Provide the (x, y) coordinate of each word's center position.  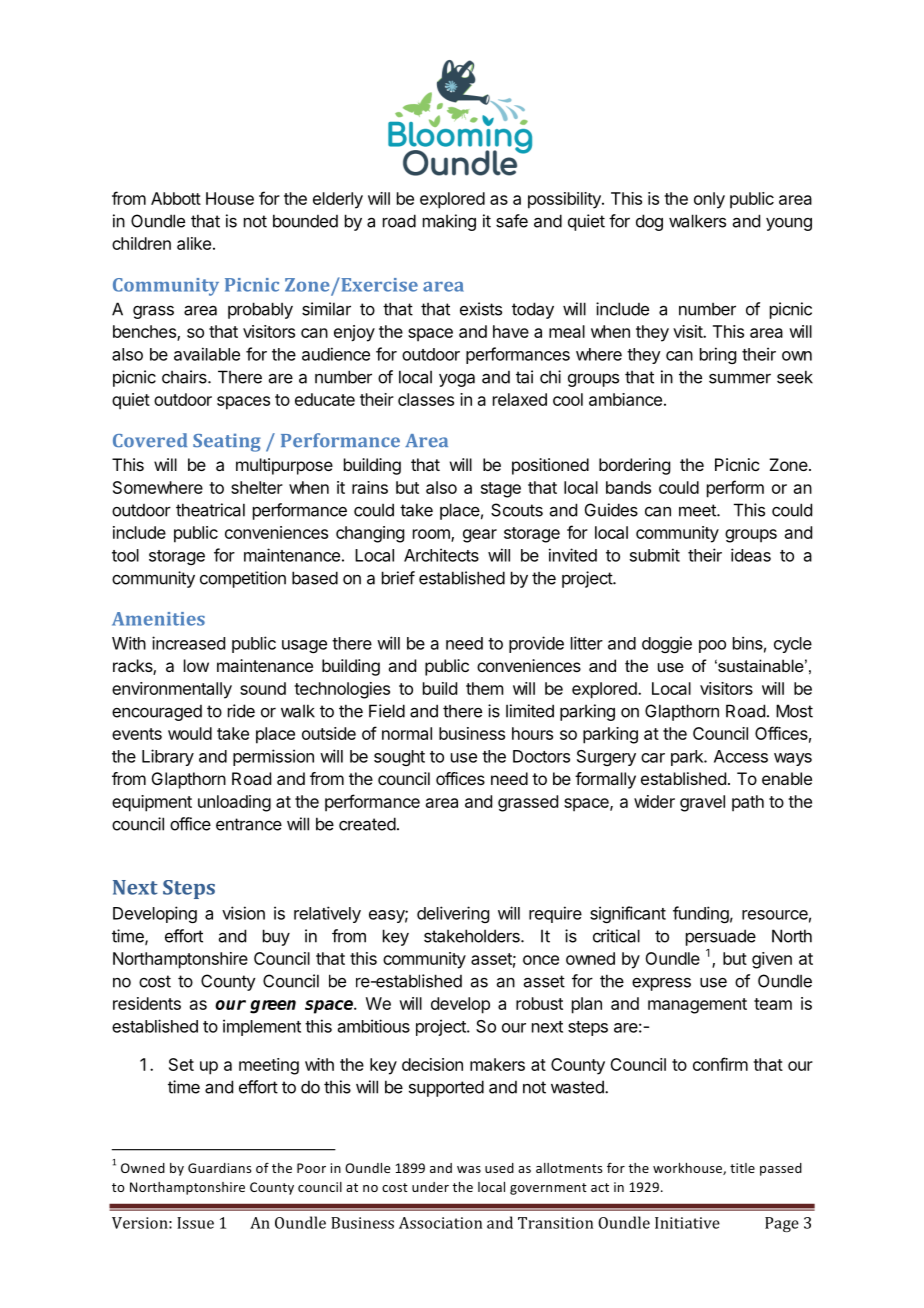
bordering (634, 466)
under (430, 1187)
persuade (721, 937)
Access (741, 756)
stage (501, 490)
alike (194, 243)
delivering (453, 914)
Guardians (219, 1168)
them (484, 688)
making (449, 222)
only (709, 200)
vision (243, 913)
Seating (227, 442)
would (190, 733)
